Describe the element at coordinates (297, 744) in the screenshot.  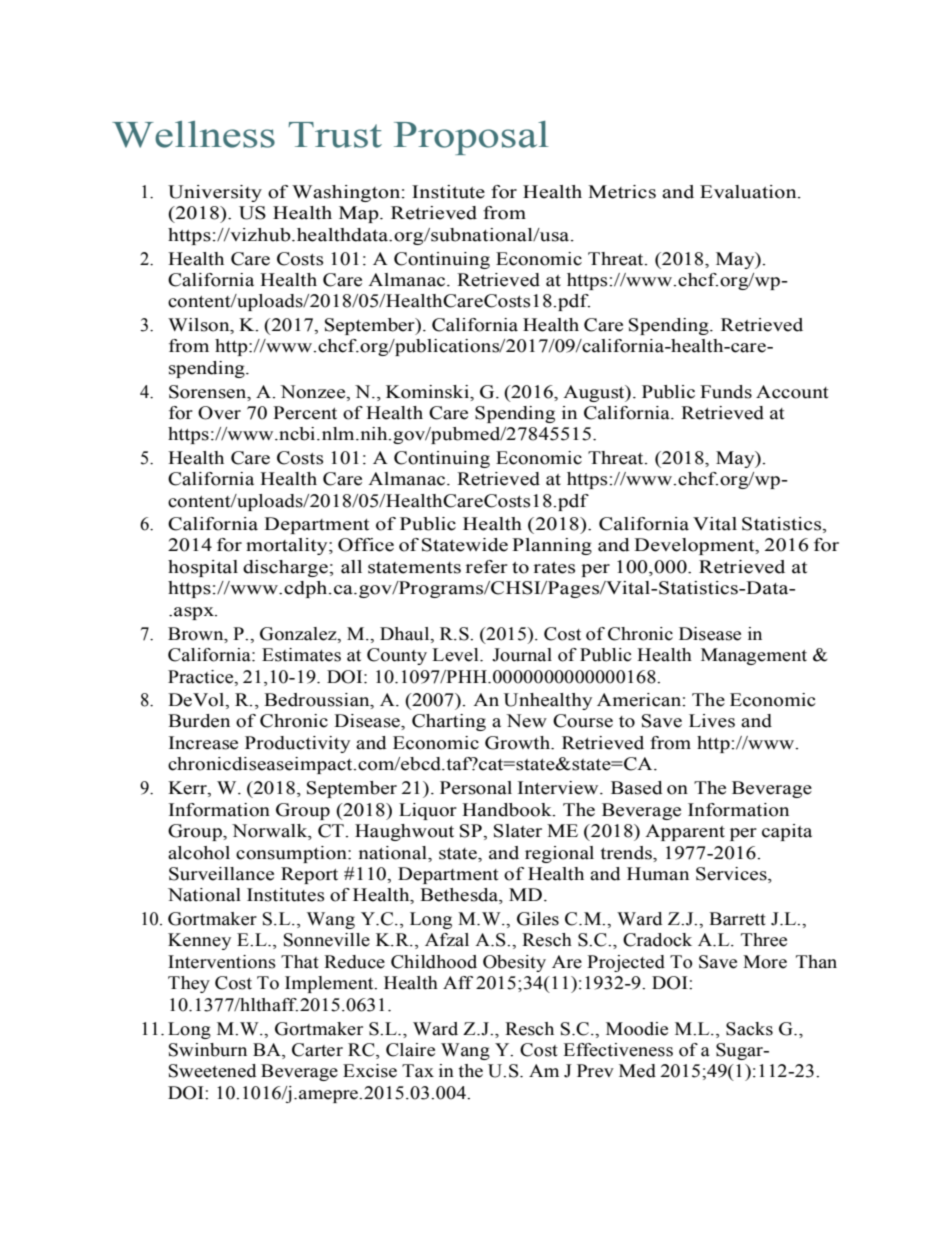
I see `Productivity` at that location.
